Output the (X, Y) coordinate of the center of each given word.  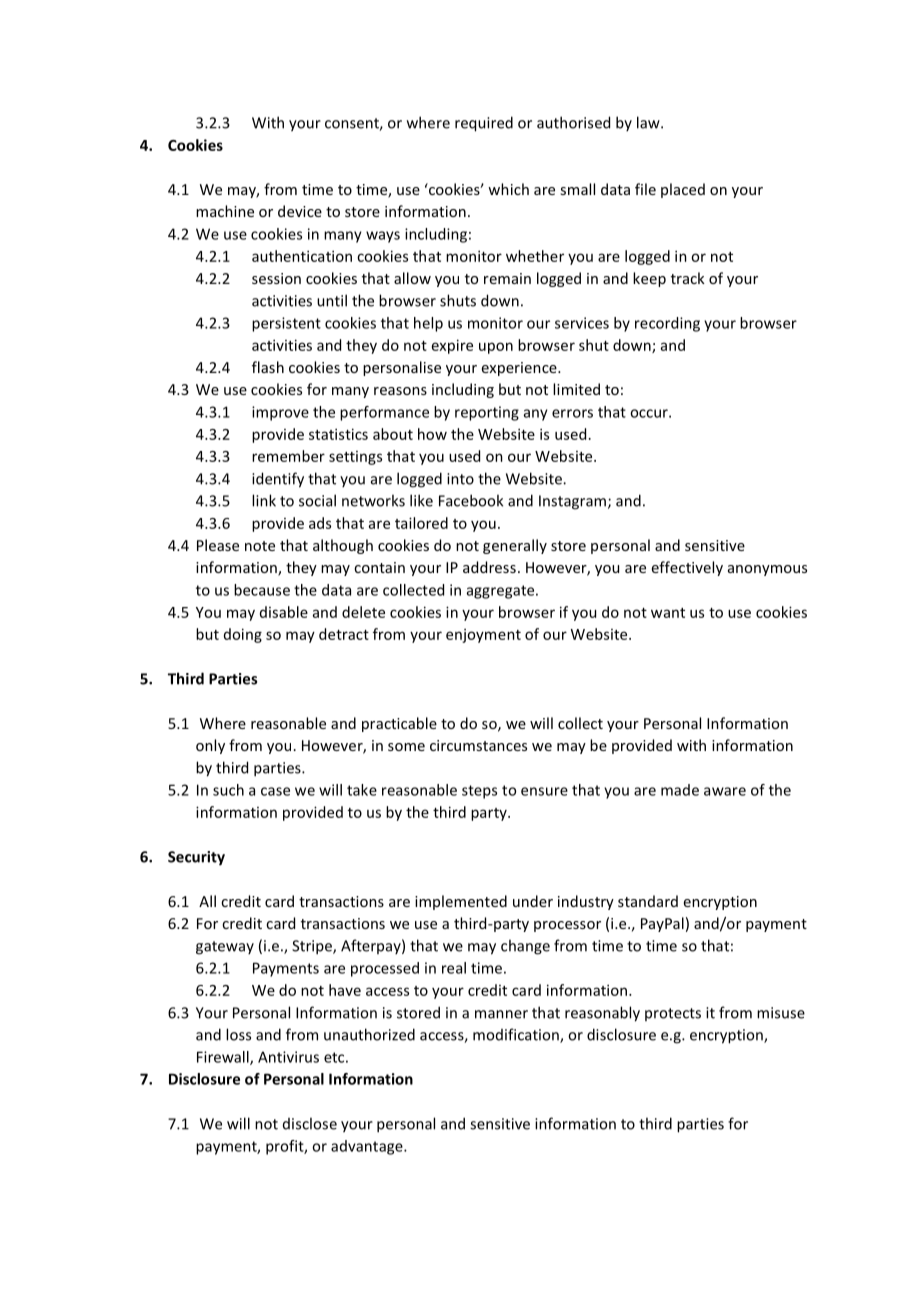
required (484, 124)
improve (280, 413)
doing (243, 635)
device (300, 211)
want (668, 613)
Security (196, 858)
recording (667, 324)
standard (648, 901)
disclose (310, 1123)
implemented (461, 902)
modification (517, 1035)
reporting (487, 413)
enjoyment (483, 636)
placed (683, 190)
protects (673, 1014)
